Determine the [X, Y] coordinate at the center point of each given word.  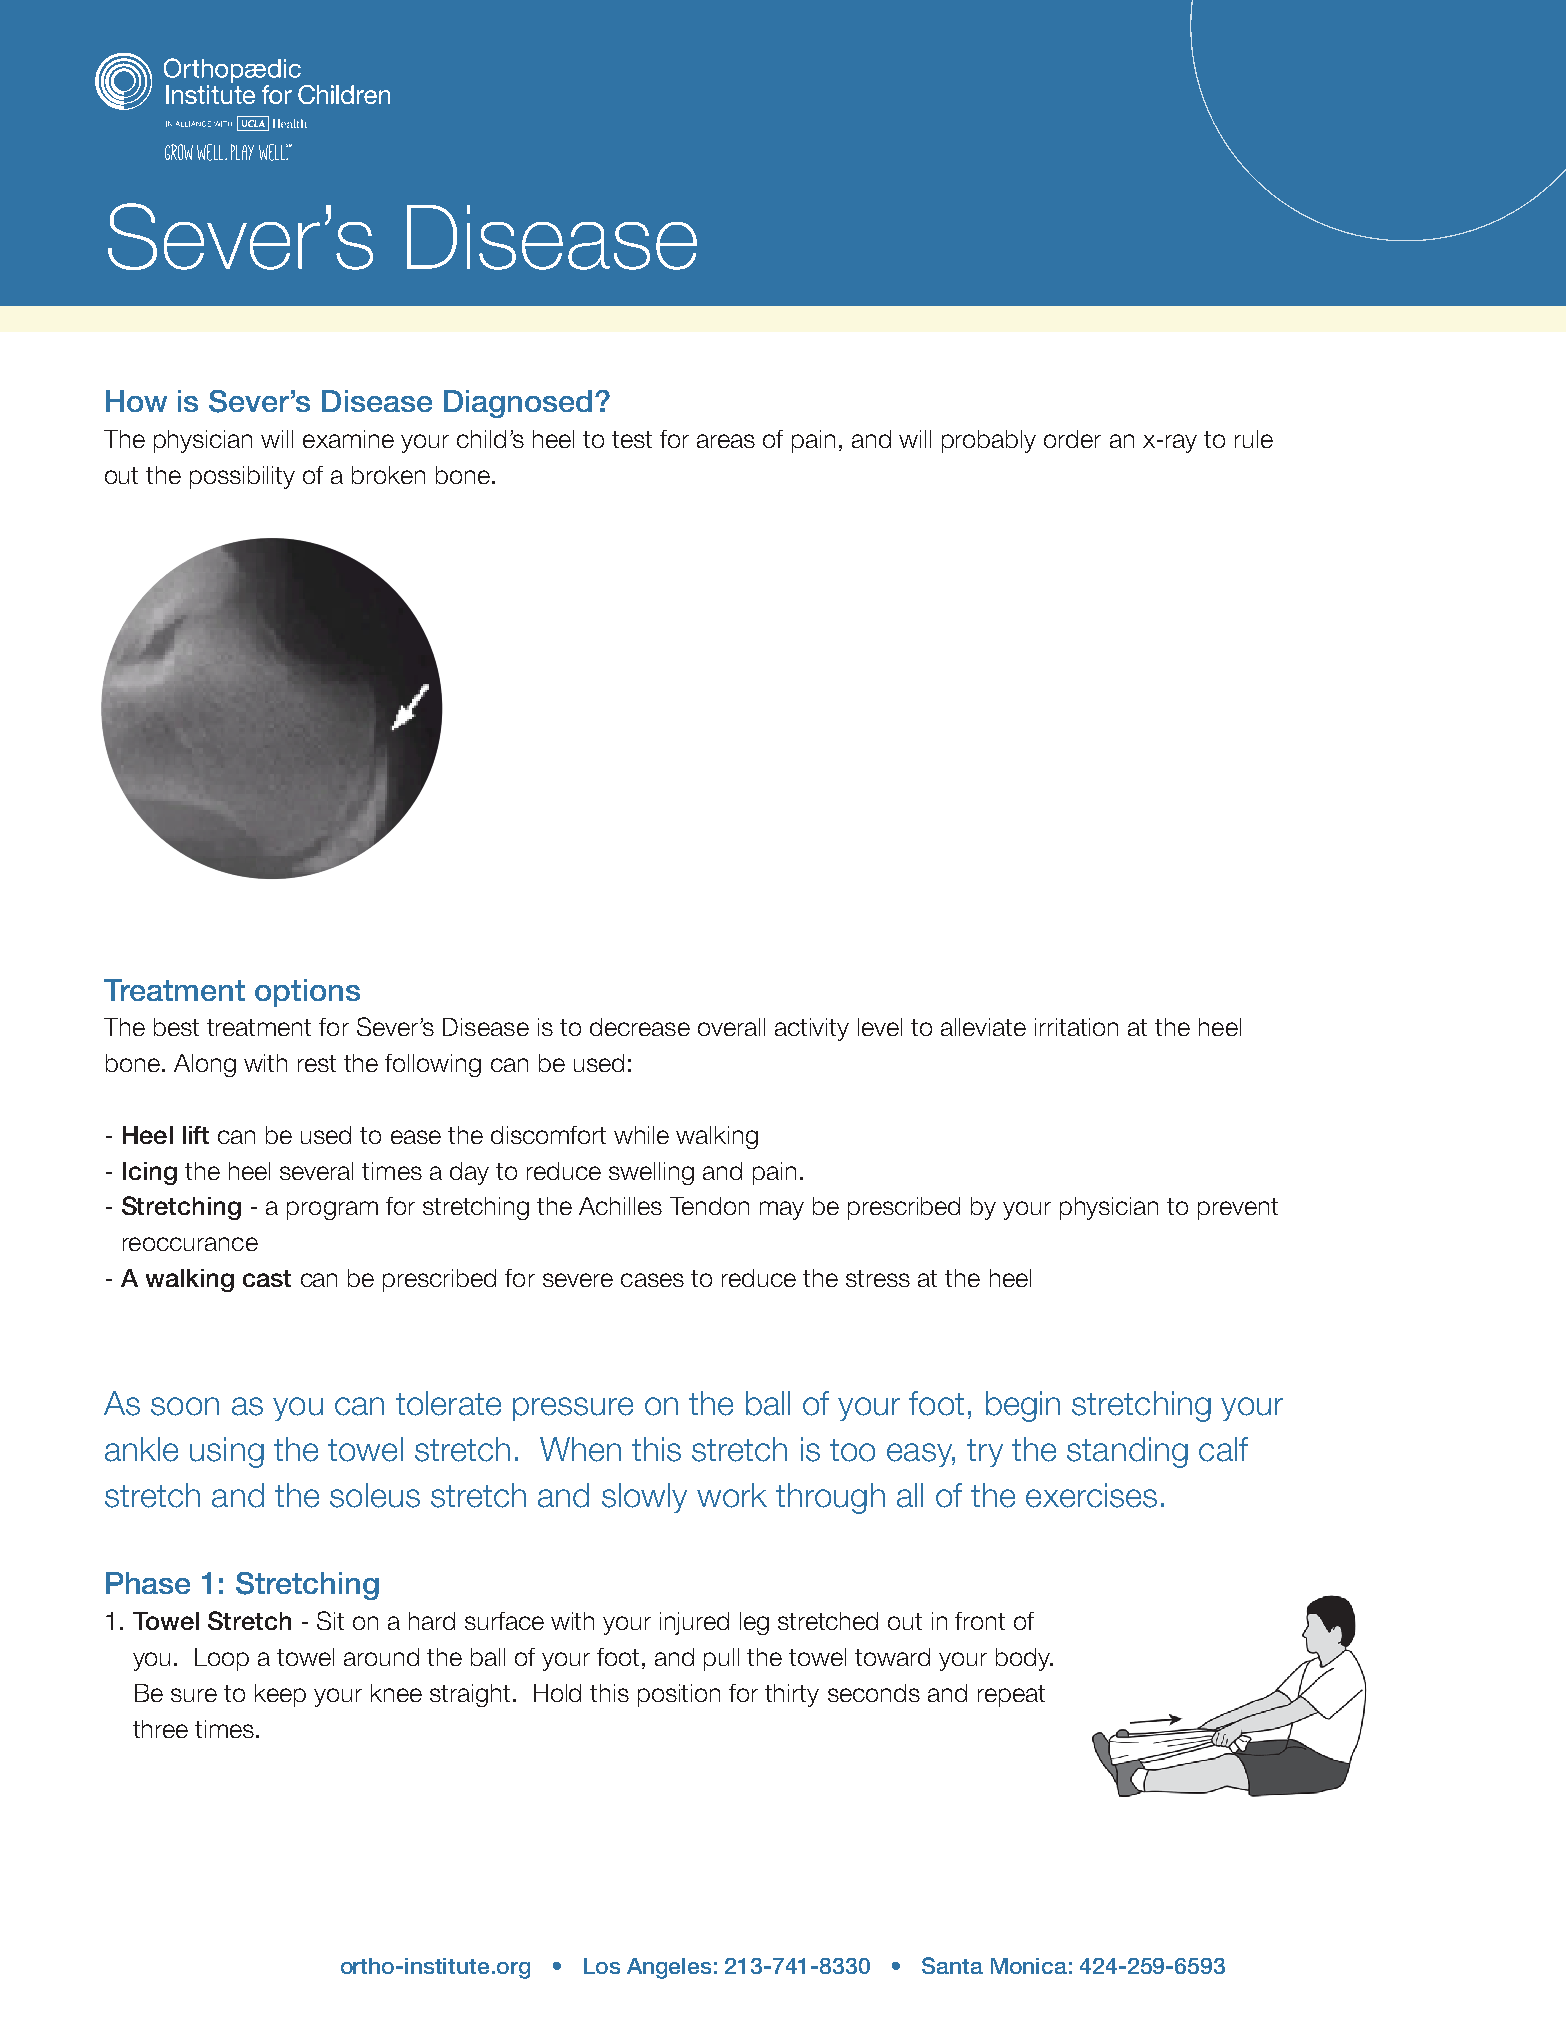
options [307, 993]
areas [726, 441]
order [1072, 439]
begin [1023, 1406]
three [160, 1729]
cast [267, 1278]
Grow [179, 152]
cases [652, 1280]
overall [731, 1027]
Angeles [669, 1968]
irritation [1076, 1027]
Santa [952, 1965]
